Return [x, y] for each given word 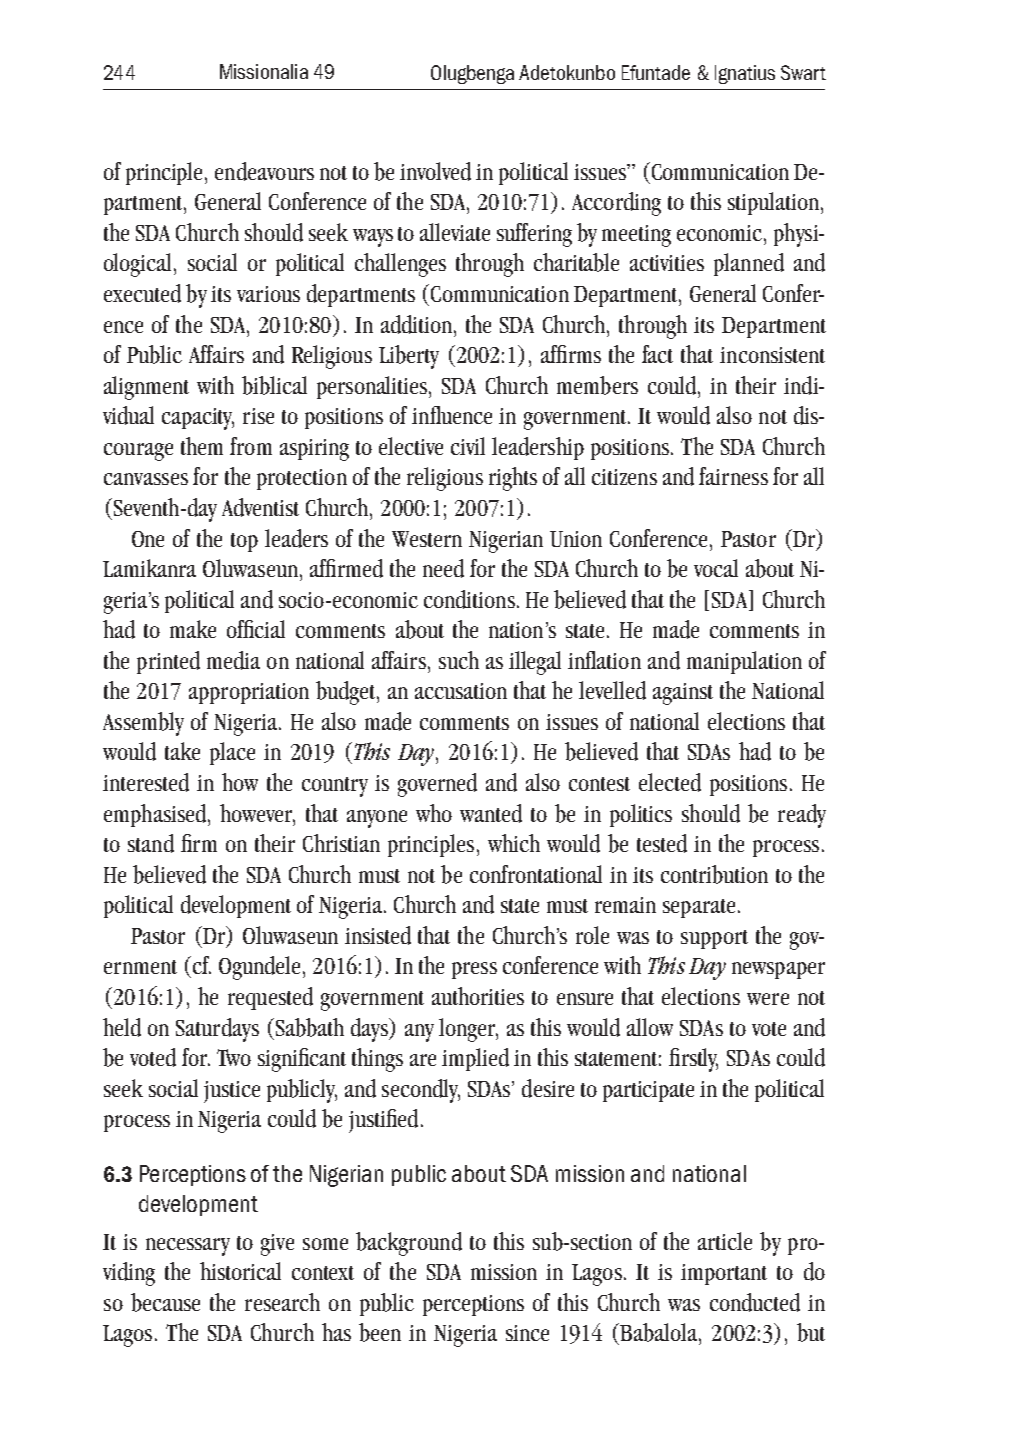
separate [699, 908]
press [474, 970]
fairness [733, 476]
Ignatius [745, 74]
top [244, 542]
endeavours [264, 171]
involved [435, 171]
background [409, 1244]
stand [151, 843]
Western [427, 539]
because [165, 1302]
